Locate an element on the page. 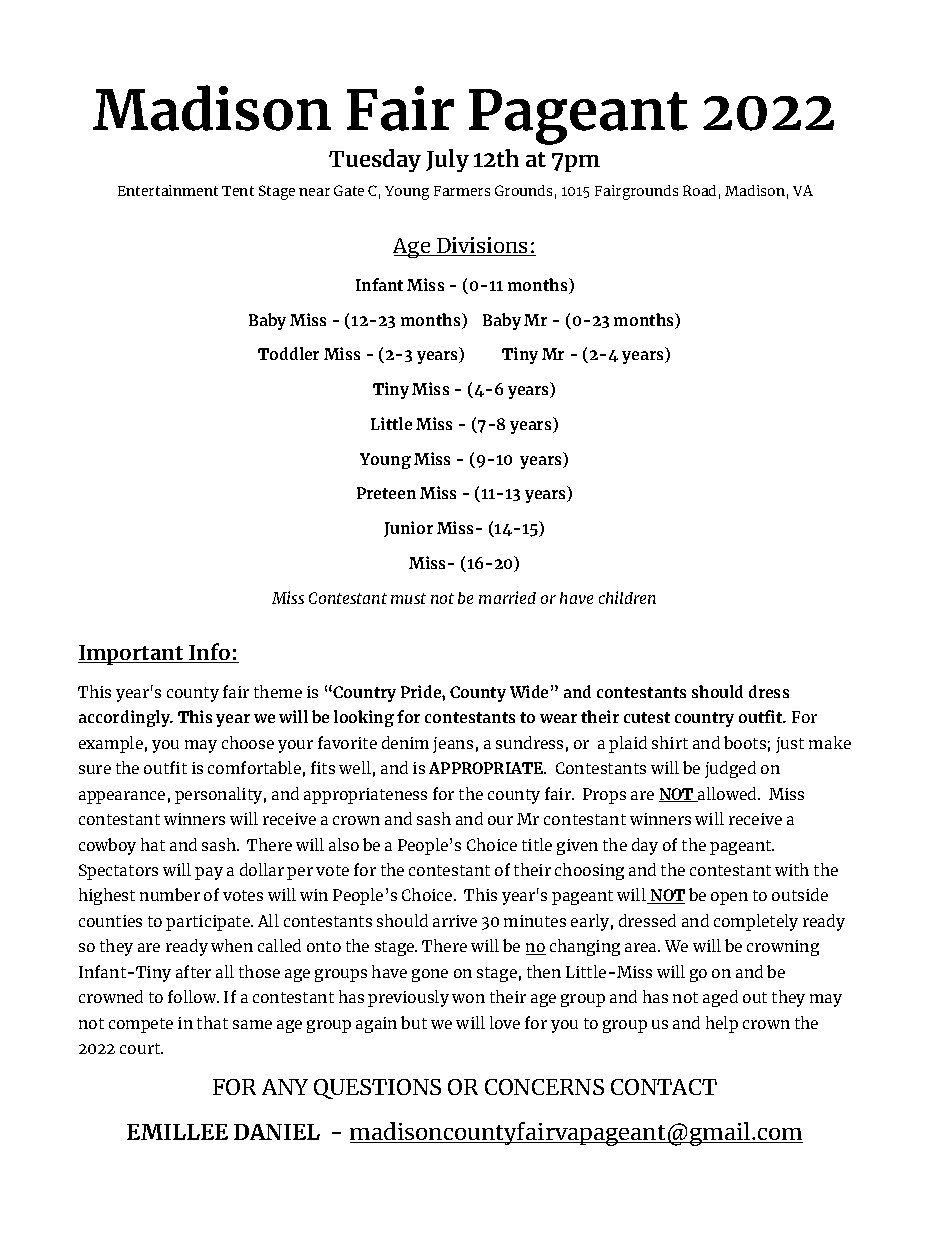 The image size is (952, 1233). arrive is located at coordinates (455, 921).
